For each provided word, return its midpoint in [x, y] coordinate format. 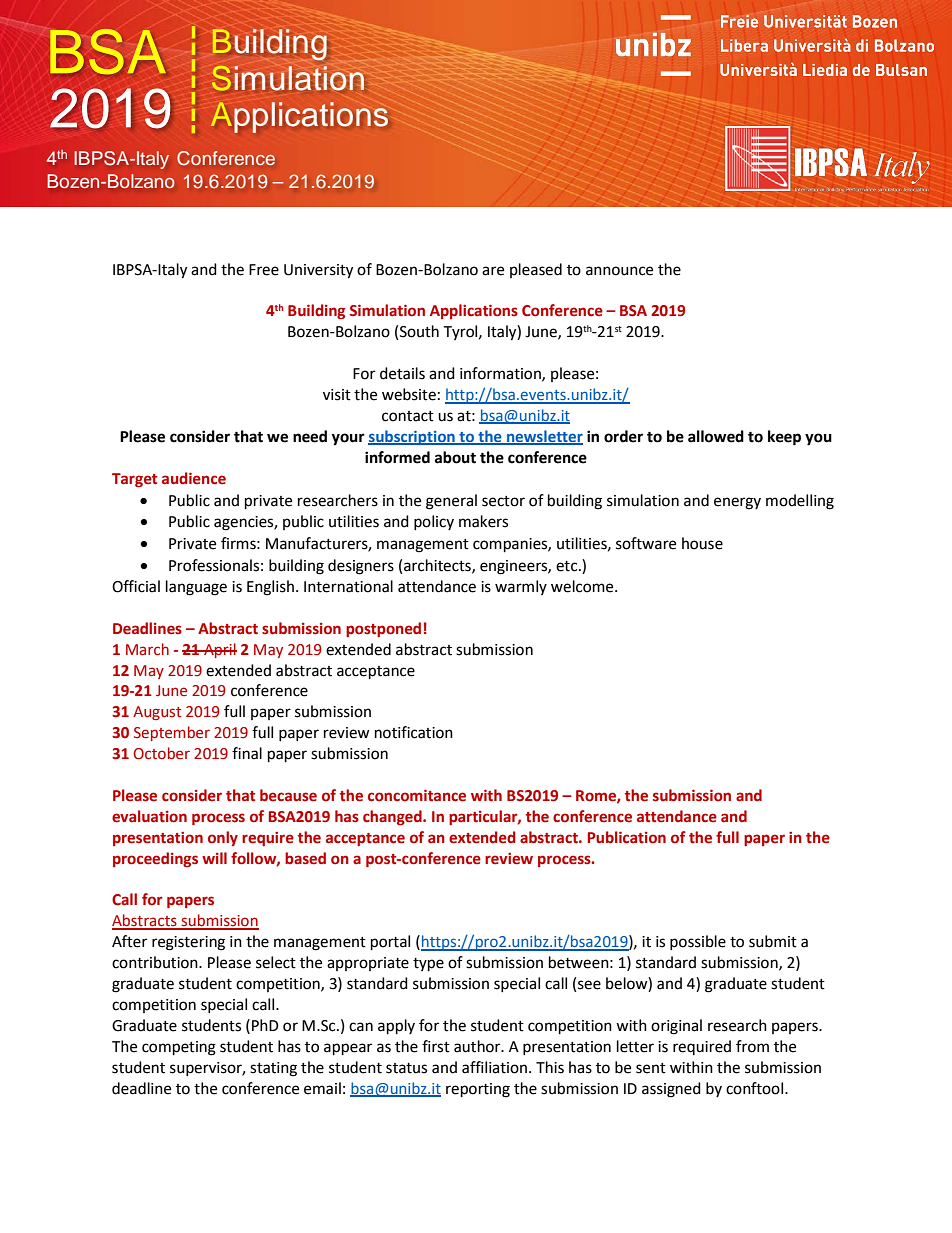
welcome [583, 586]
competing [179, 1048]
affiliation [496, 1067]
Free [264, 270]
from [752, 1046]
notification [414, 732]
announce [619, 271]
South [419, 331]
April [219, 650]
